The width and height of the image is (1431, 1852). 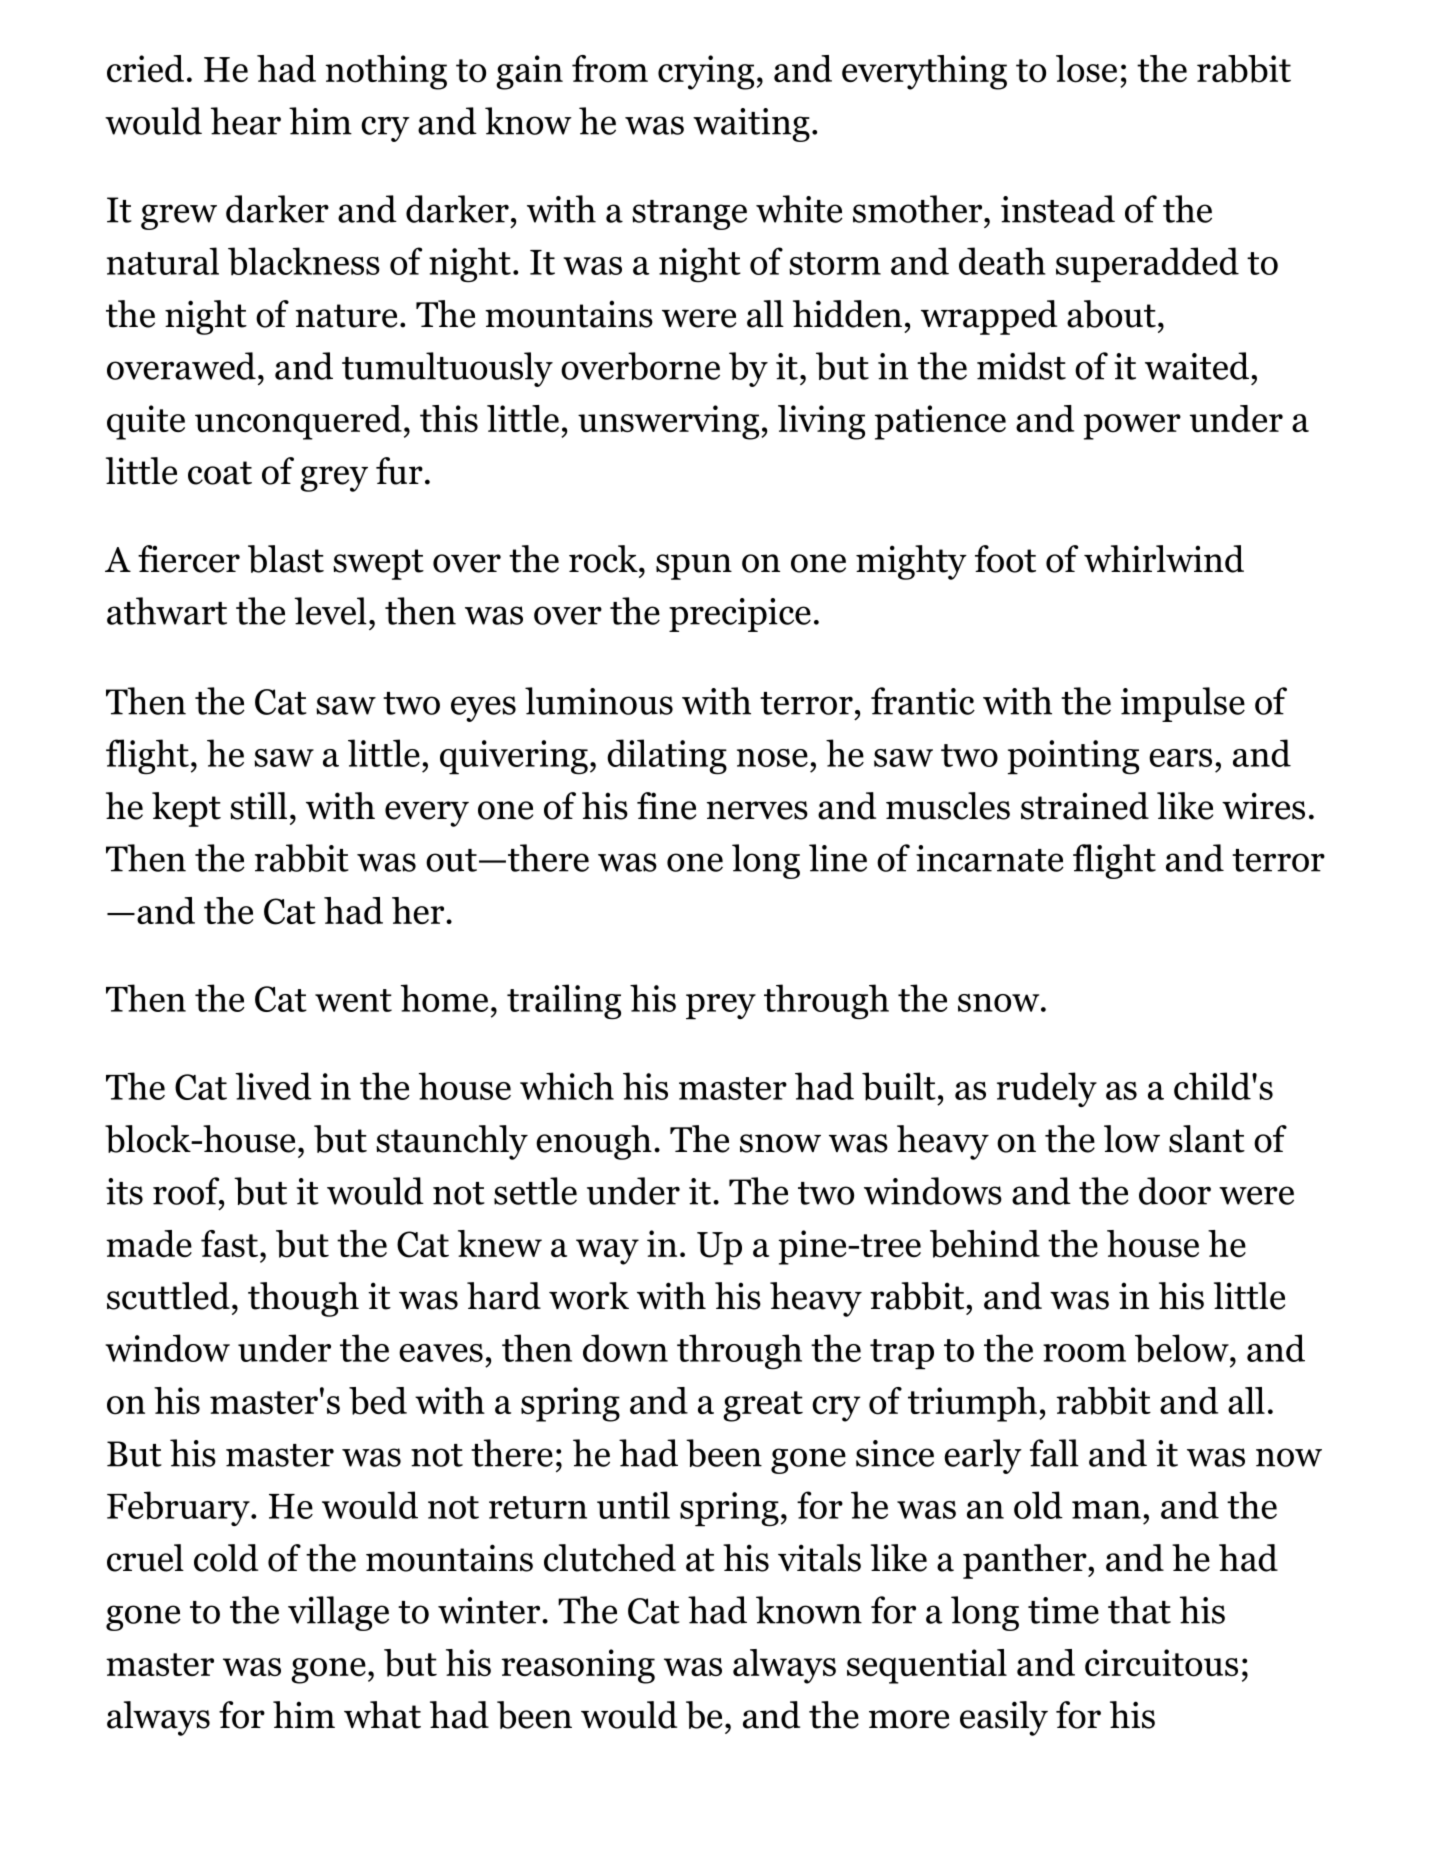 I want to click on level, so click(x=330, y=611).
